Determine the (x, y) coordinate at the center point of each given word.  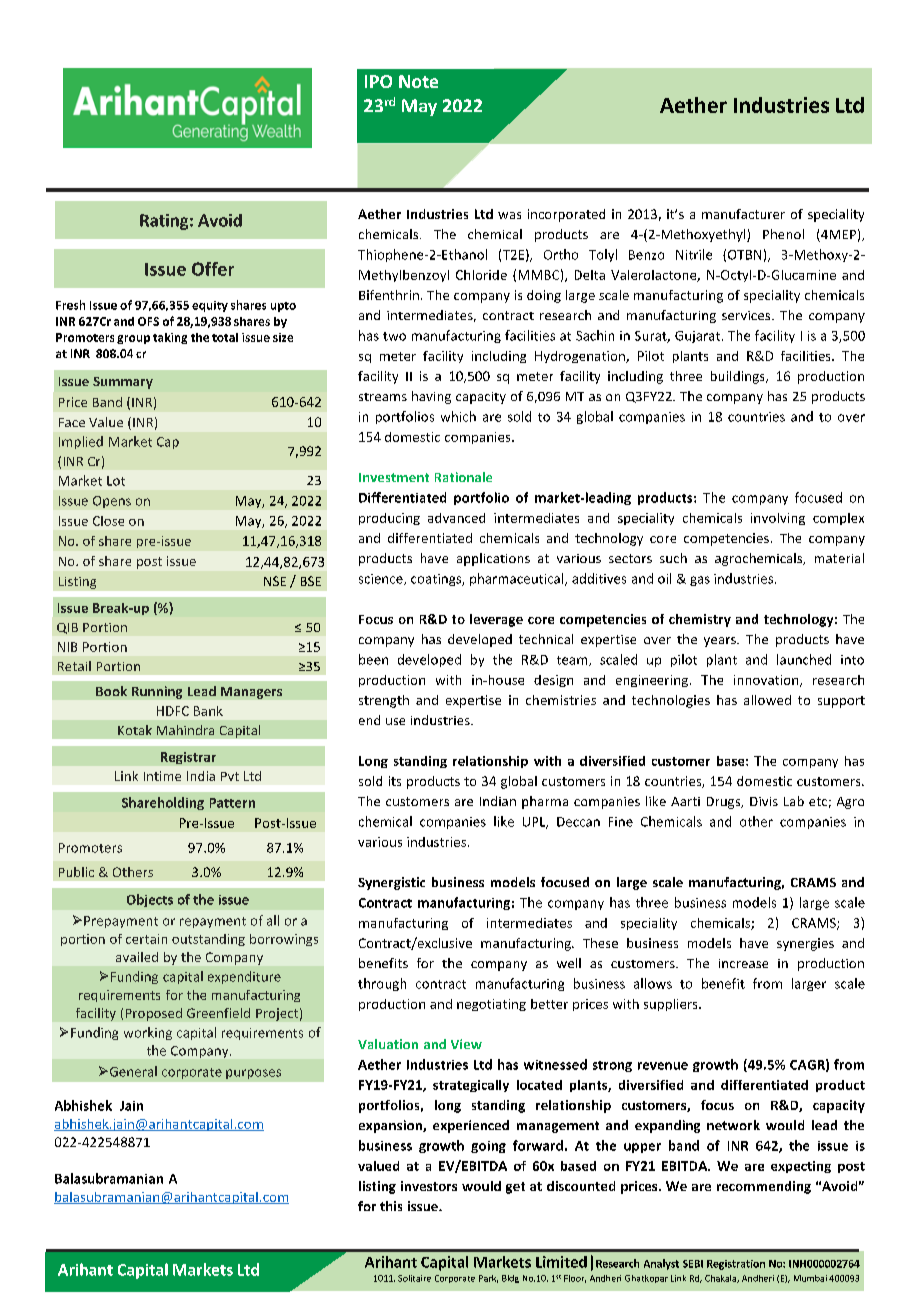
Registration (736, 1265)
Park (488, 1279)
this (391, 1206)
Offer (213, 269)
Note (418, 81)
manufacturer (743, 214)
